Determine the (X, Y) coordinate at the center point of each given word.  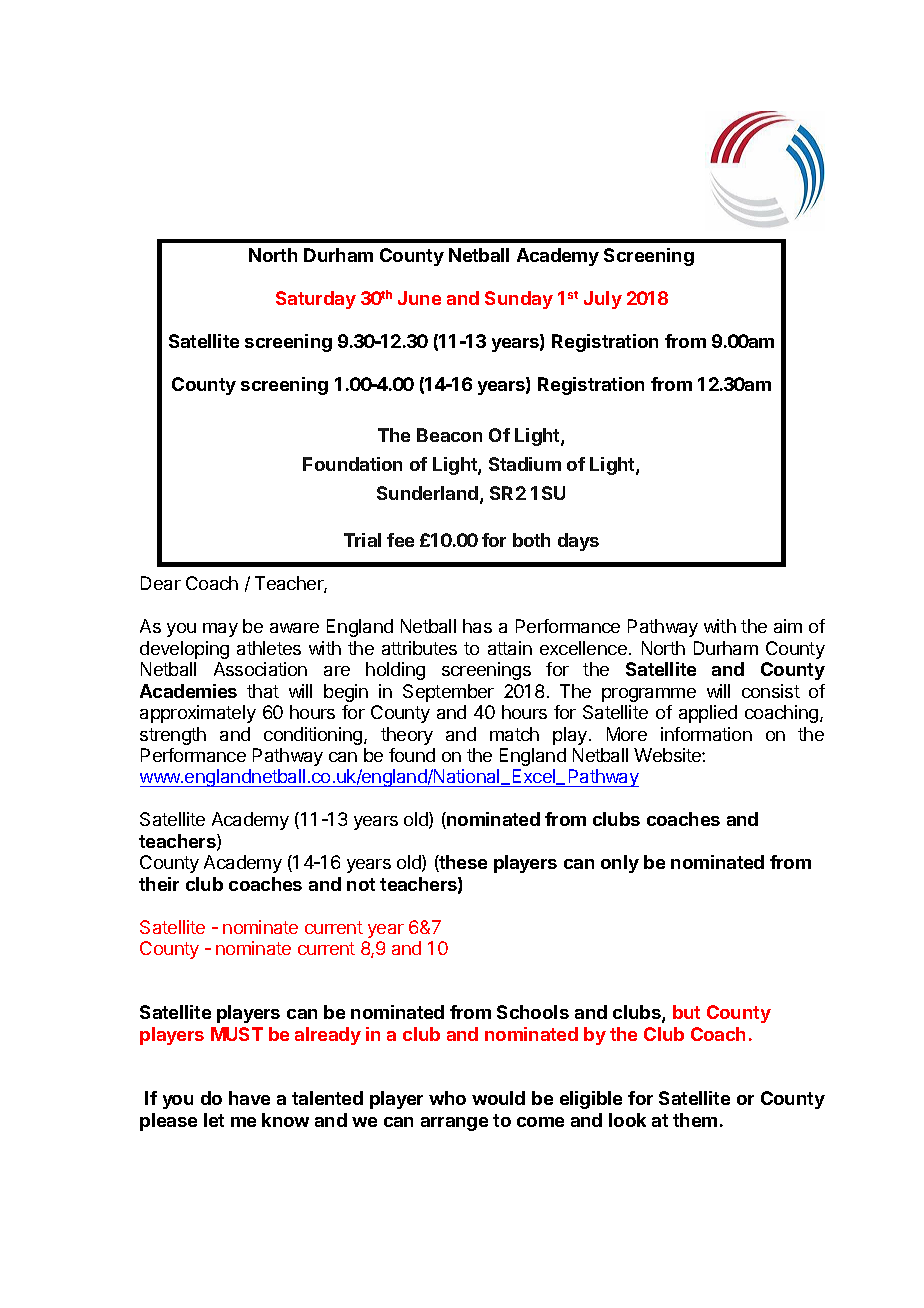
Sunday (519, 300)
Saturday (316, 300)
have (249, 1098)
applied (708, 714)
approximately (198, 714)
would (498, 1098)
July (603, 300)
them (695, 1120)
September (448, 693)
